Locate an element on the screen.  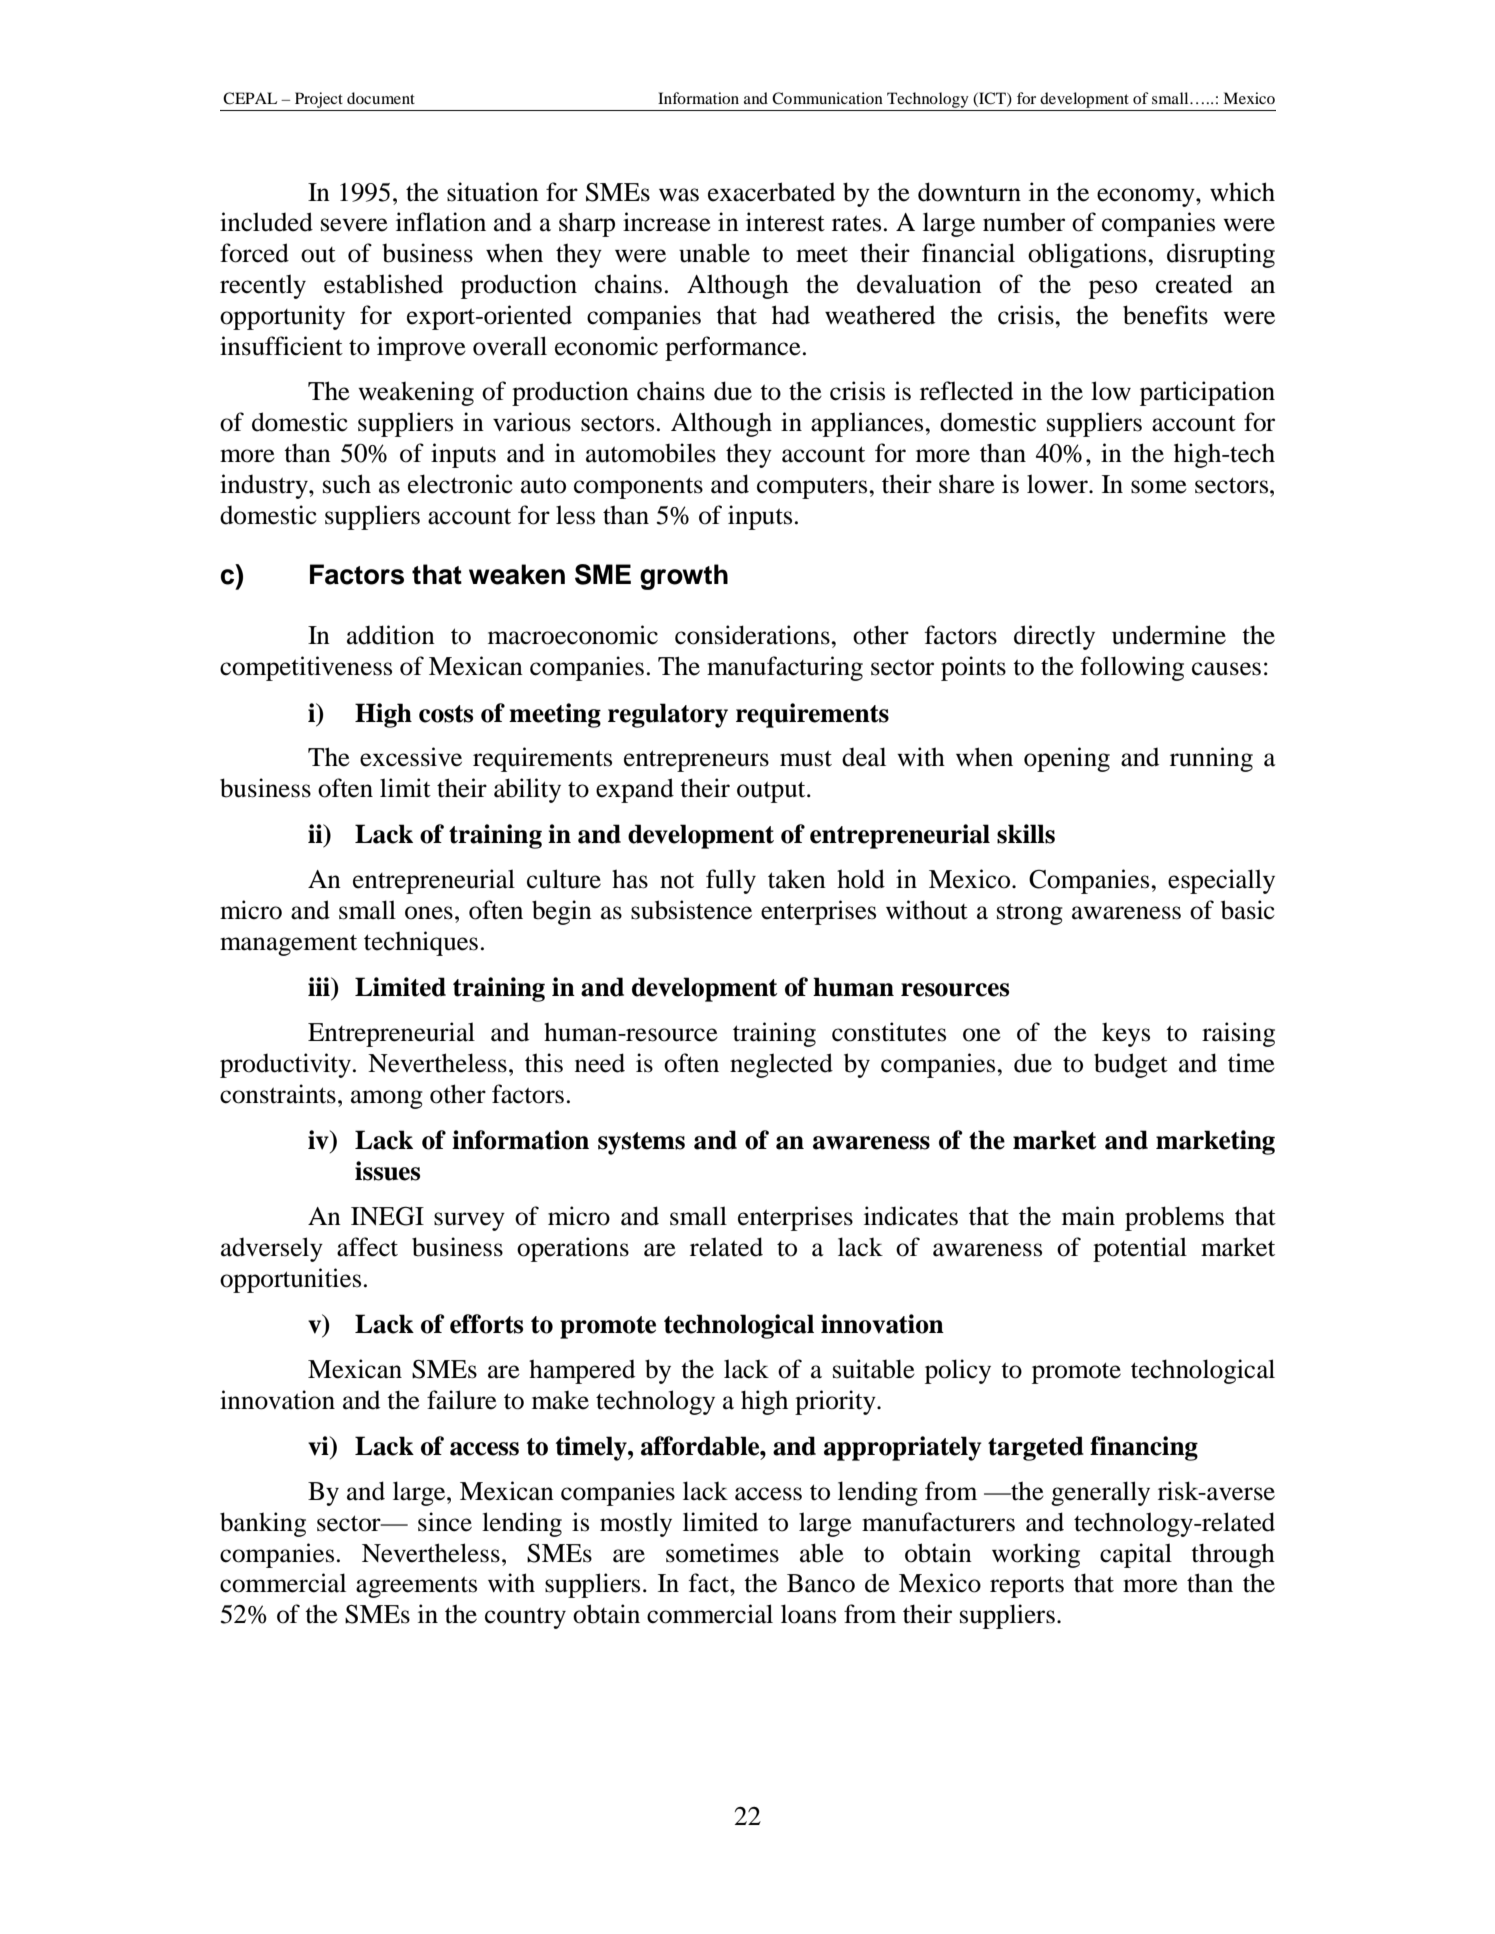
main is located at coordinates (1088, 1216).
